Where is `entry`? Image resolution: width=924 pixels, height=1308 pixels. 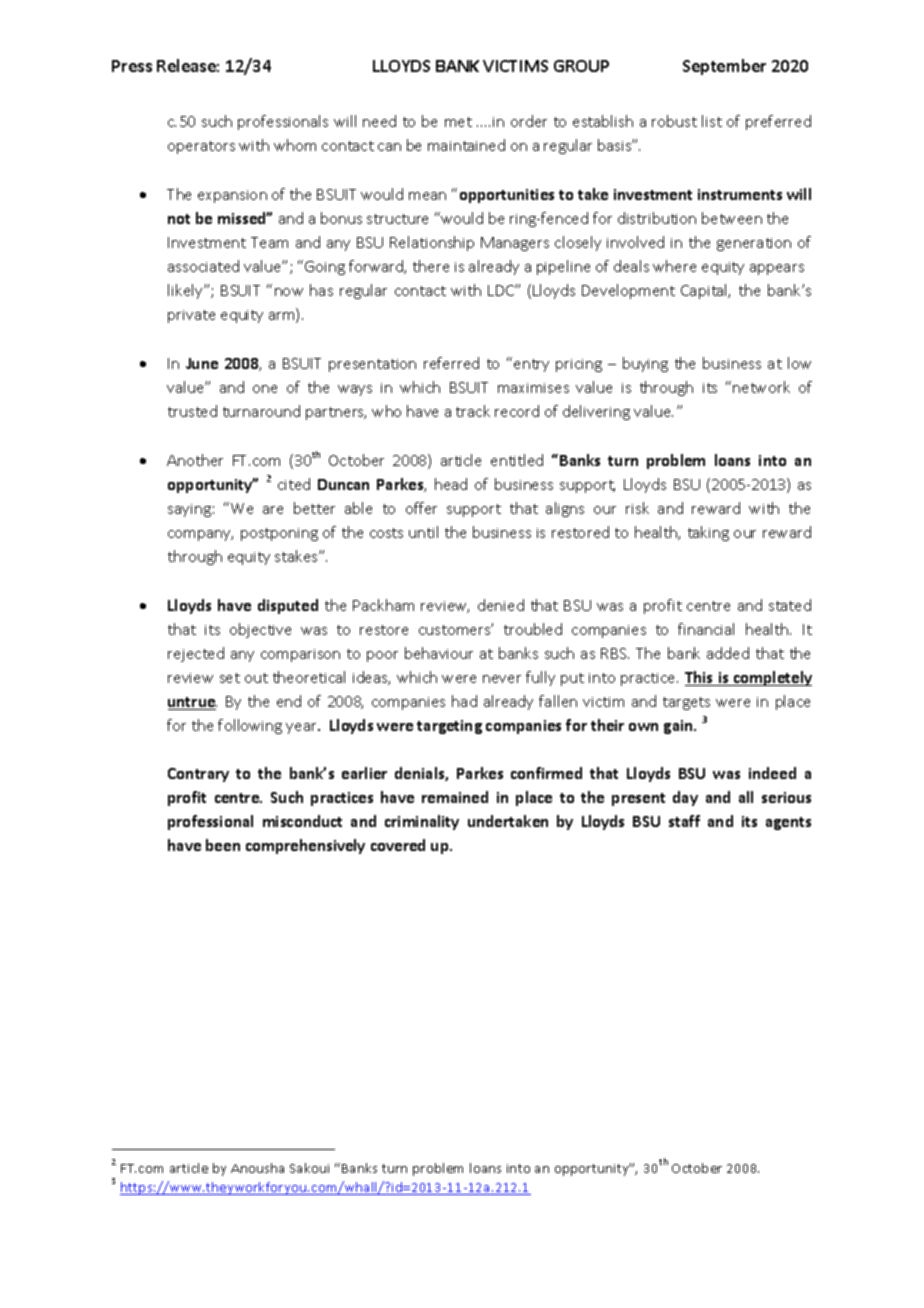
entry is located at coordinates (531, 365).
